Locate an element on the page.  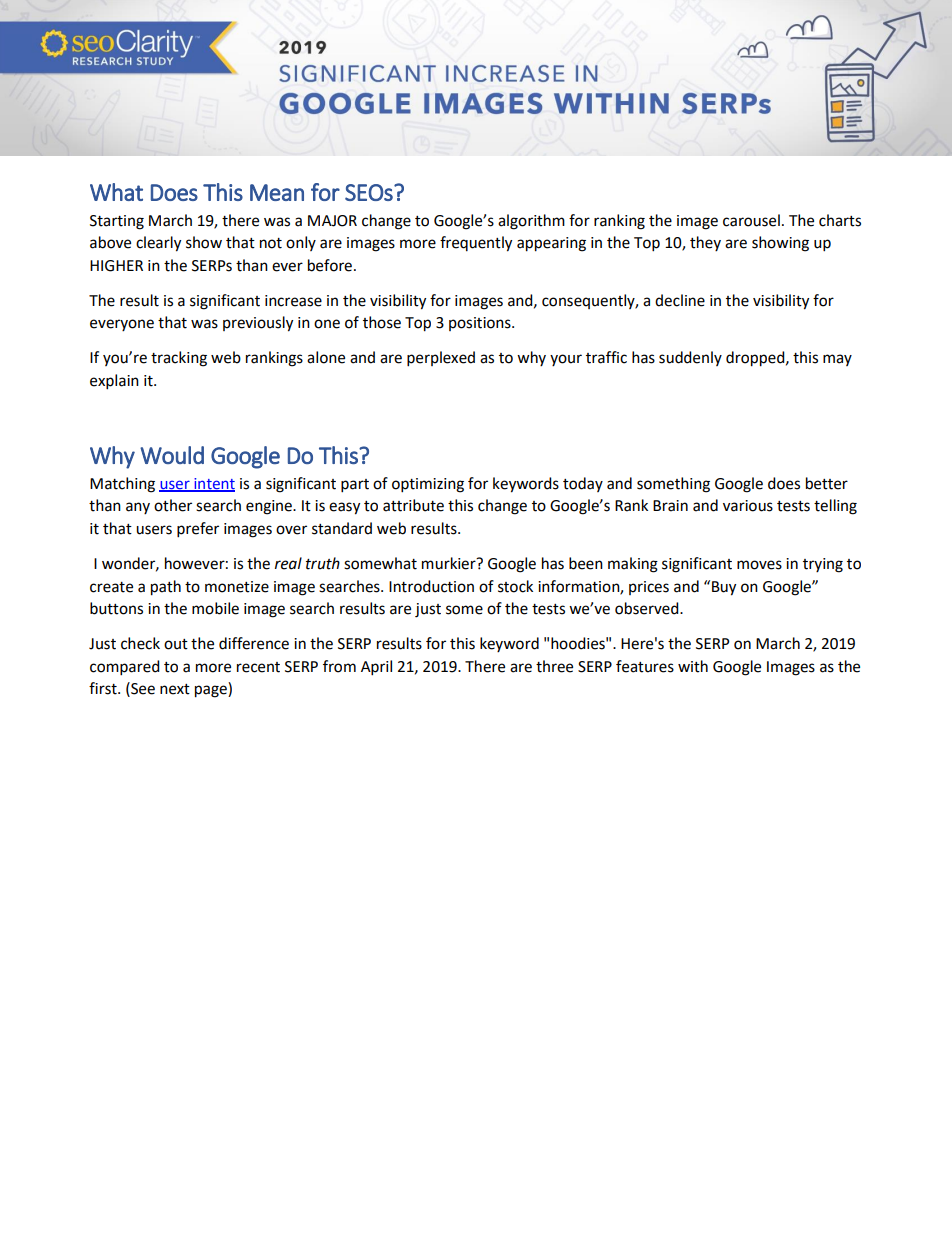
Starting is located at coordinates (117, 222).
